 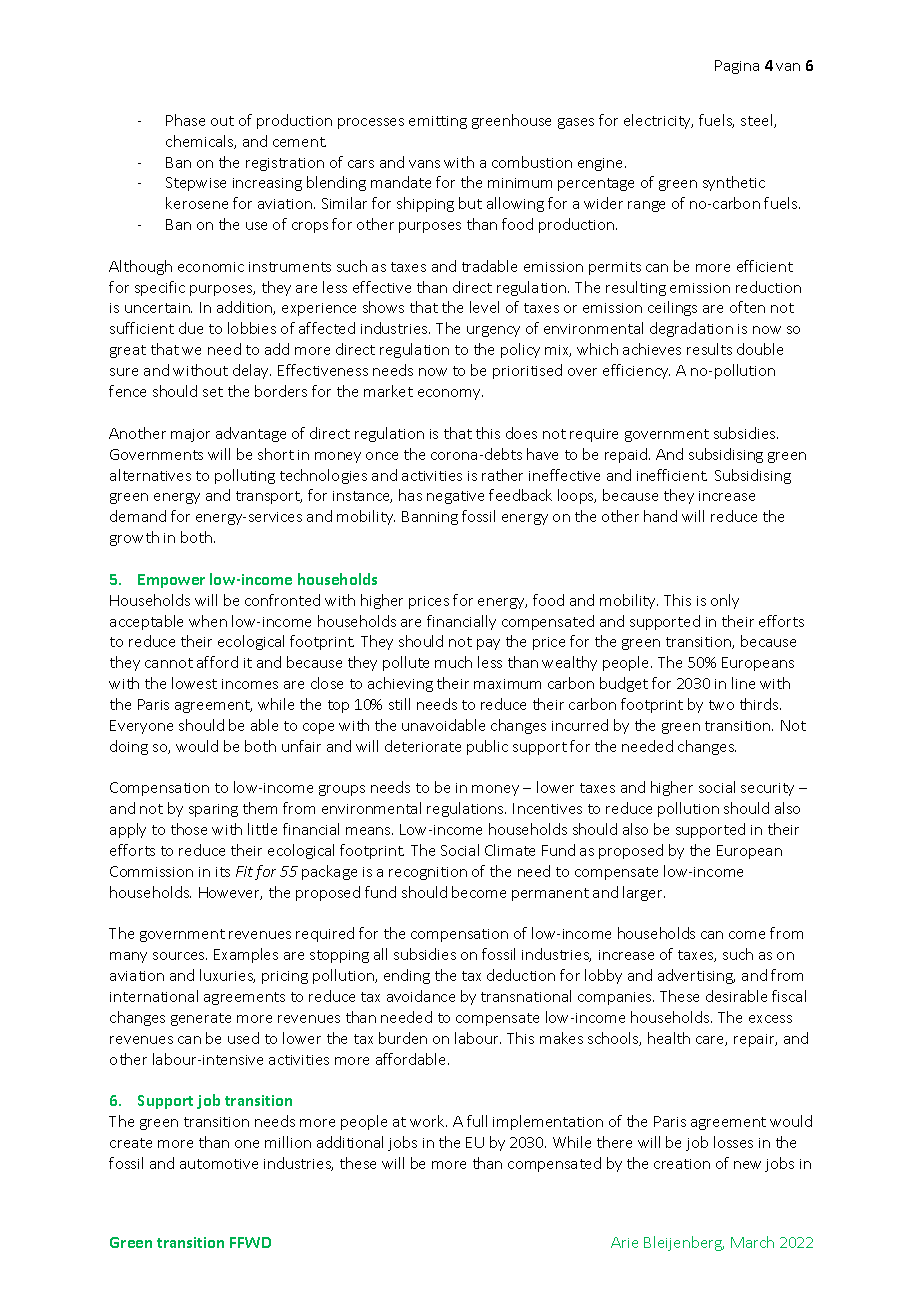 I want to click on polluting, so click(x=245, y=476).
